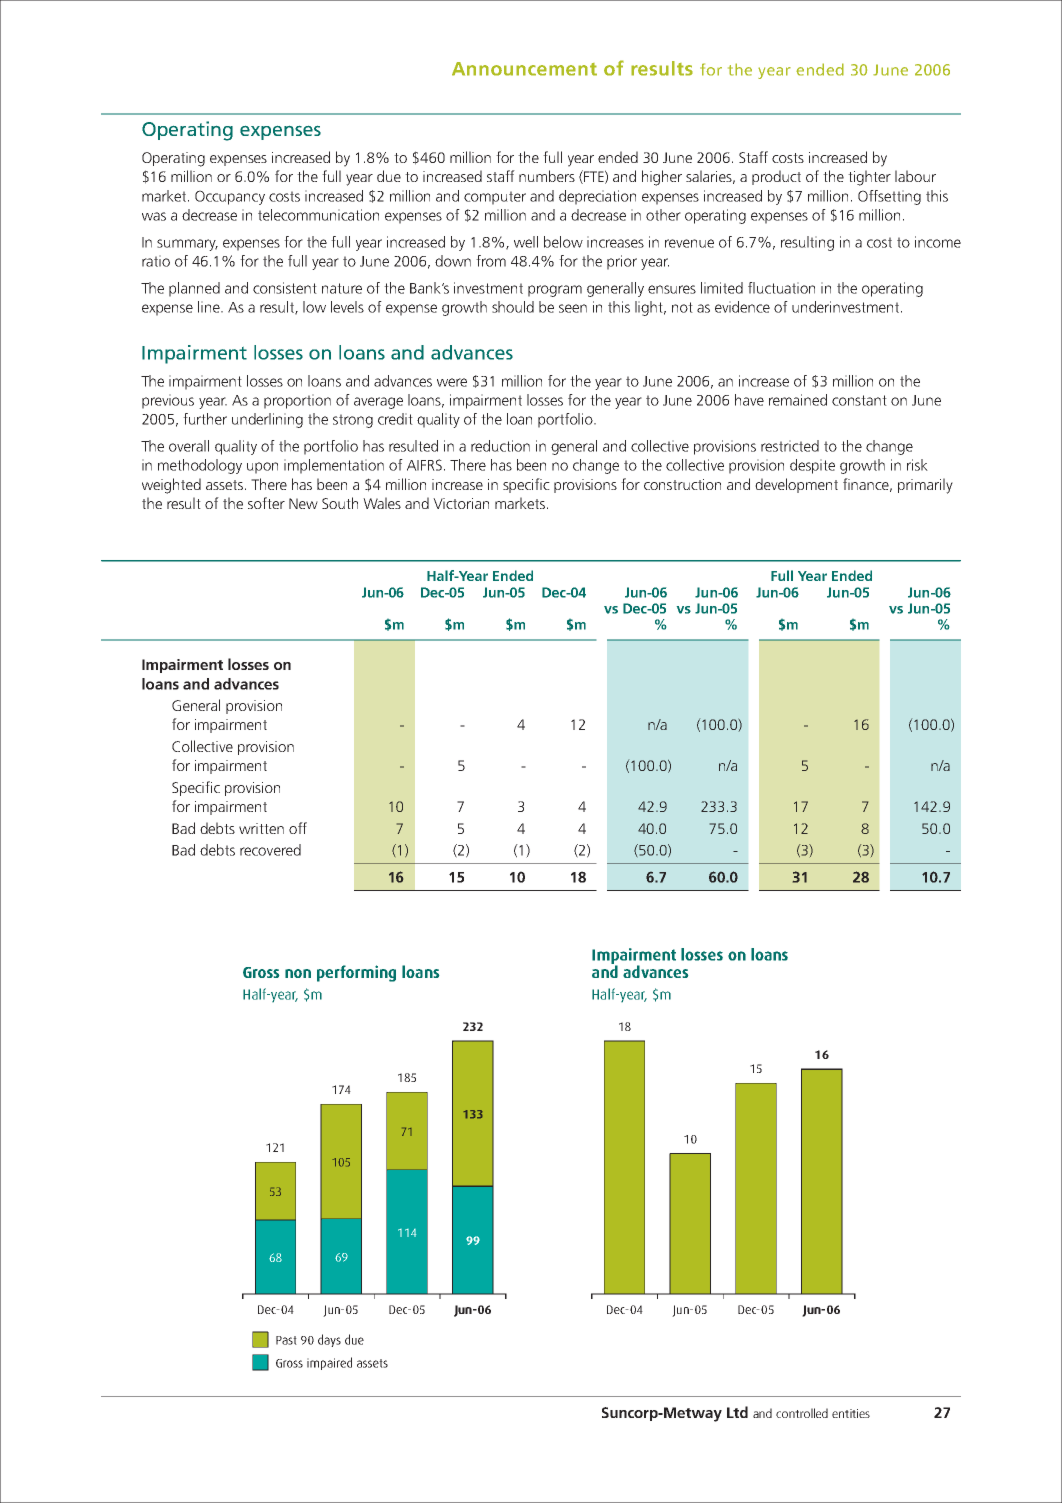 Image resolution: width=1062 pixels, height=1503 pixels. Describe the element at coordinates (230, 197) in the screenshot. I see `Occupancy` at that location.
